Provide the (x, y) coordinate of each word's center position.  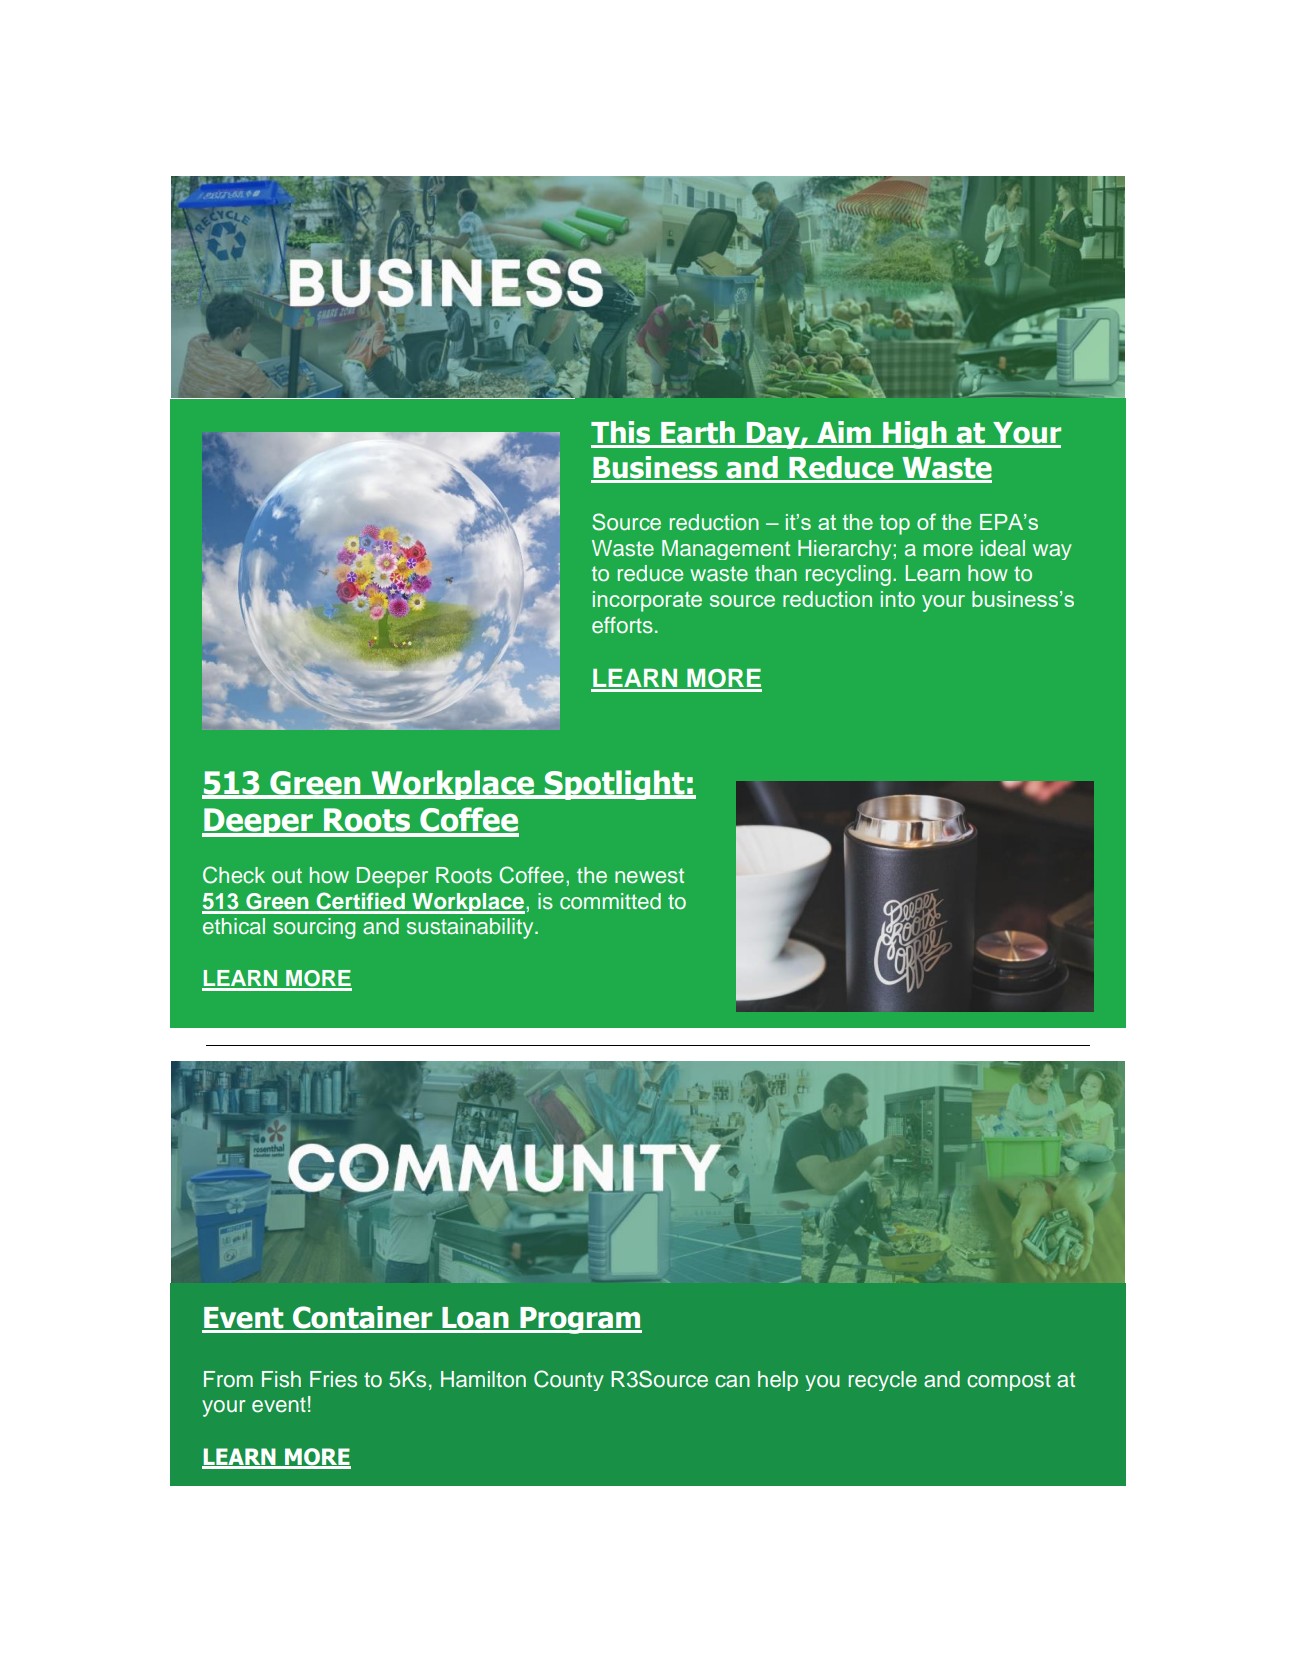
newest (649, 876)
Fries (333, 1379)
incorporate (647, 601)
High (915, 435)
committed (610, 901)
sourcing (314, 928)
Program (580, 1320)
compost (1009, 1381)
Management (726, 550)
